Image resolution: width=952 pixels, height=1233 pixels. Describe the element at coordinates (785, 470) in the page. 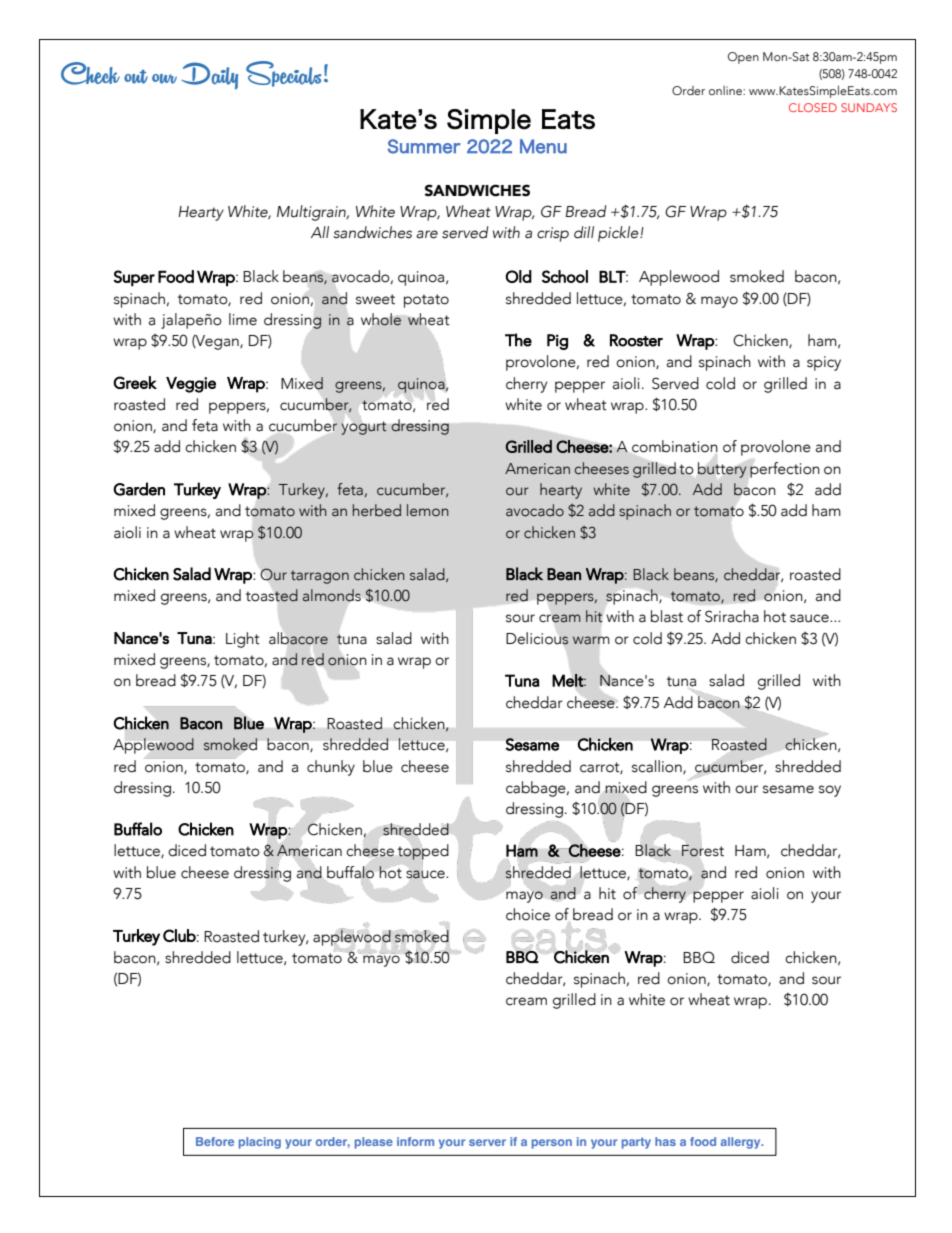

I see `perfection` at that location.
